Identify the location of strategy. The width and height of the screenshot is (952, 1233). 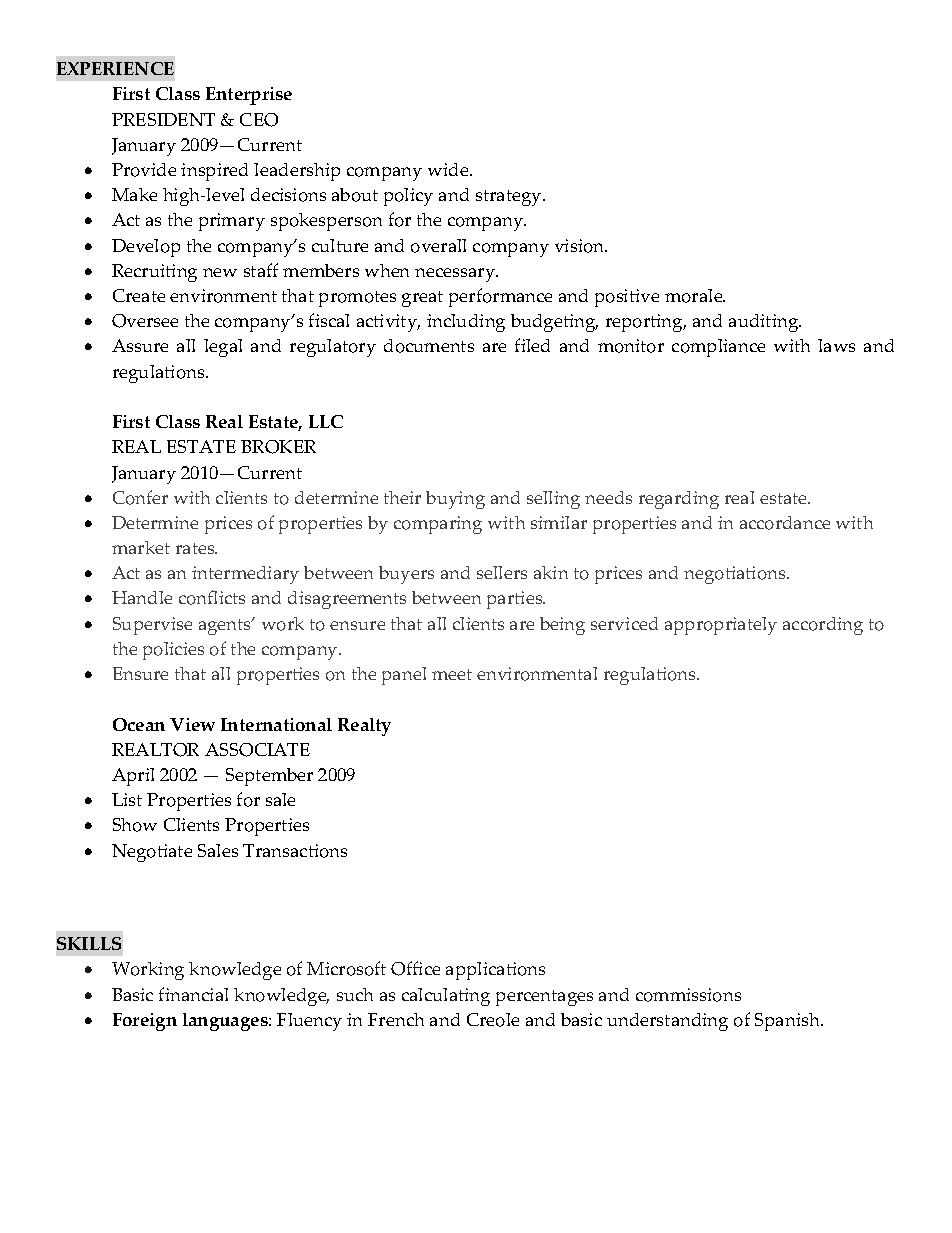
(510, 198).
